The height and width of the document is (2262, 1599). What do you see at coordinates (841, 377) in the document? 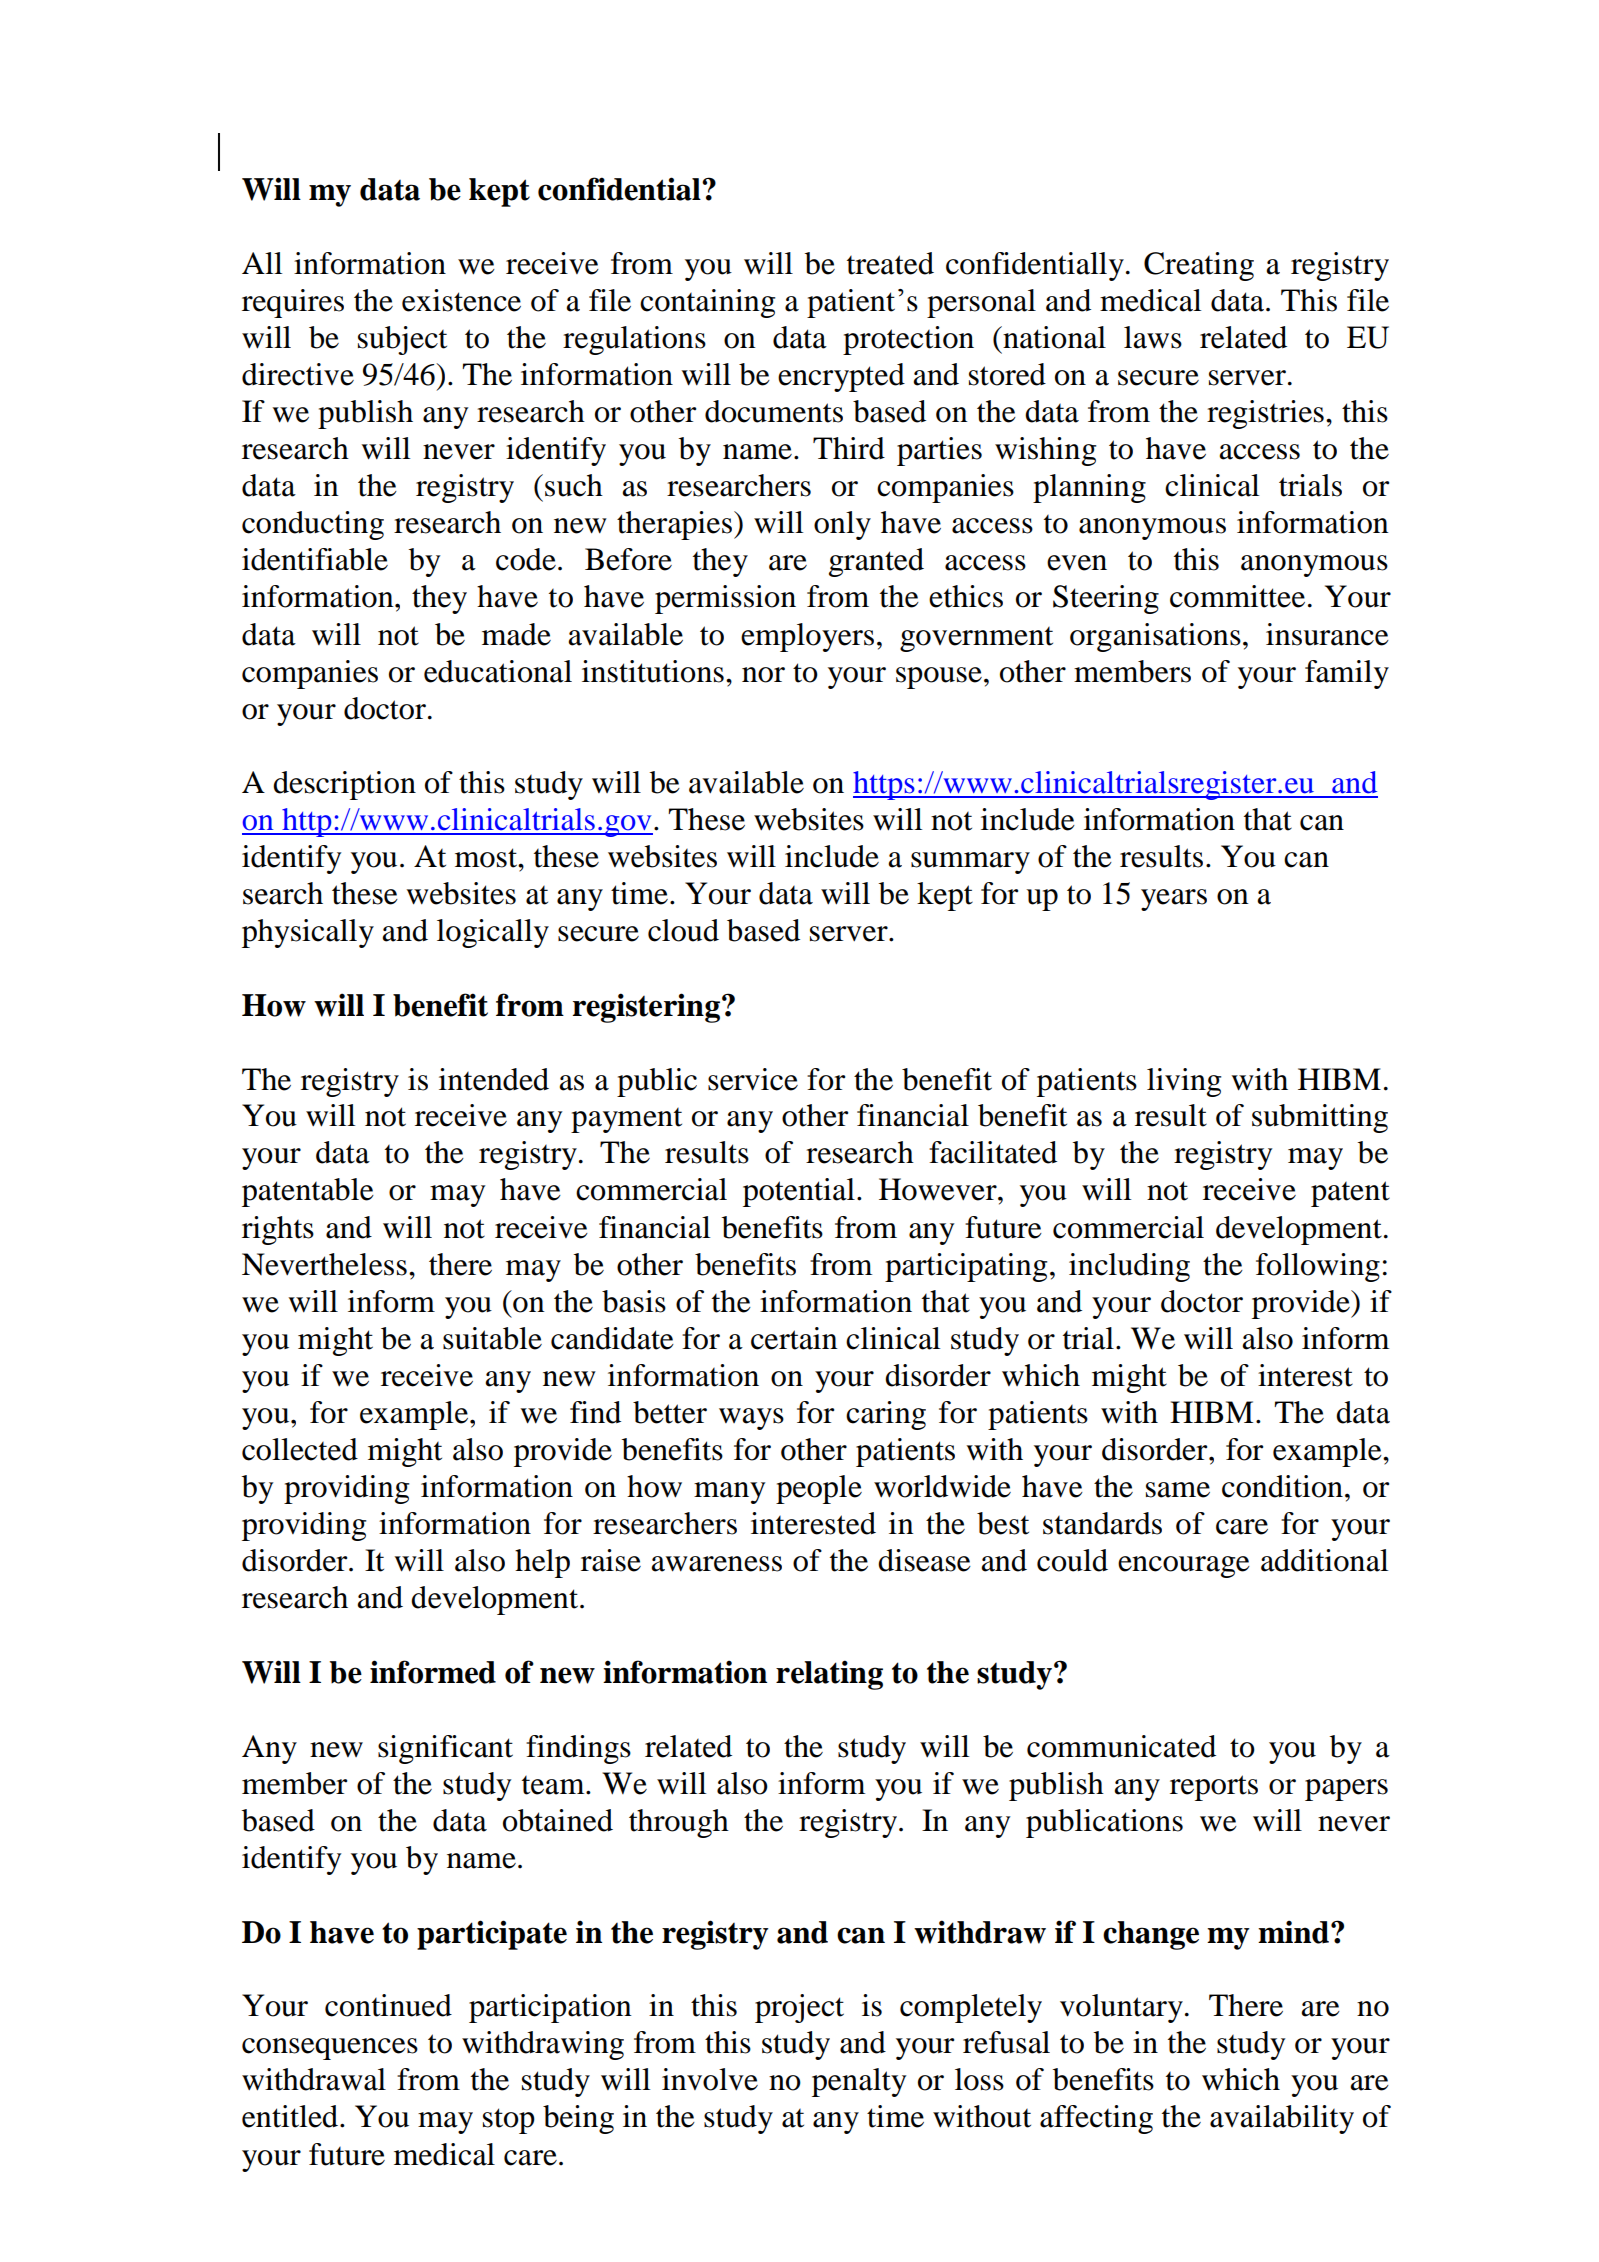
I see `encrypted` at bounding box center [841, 377].
